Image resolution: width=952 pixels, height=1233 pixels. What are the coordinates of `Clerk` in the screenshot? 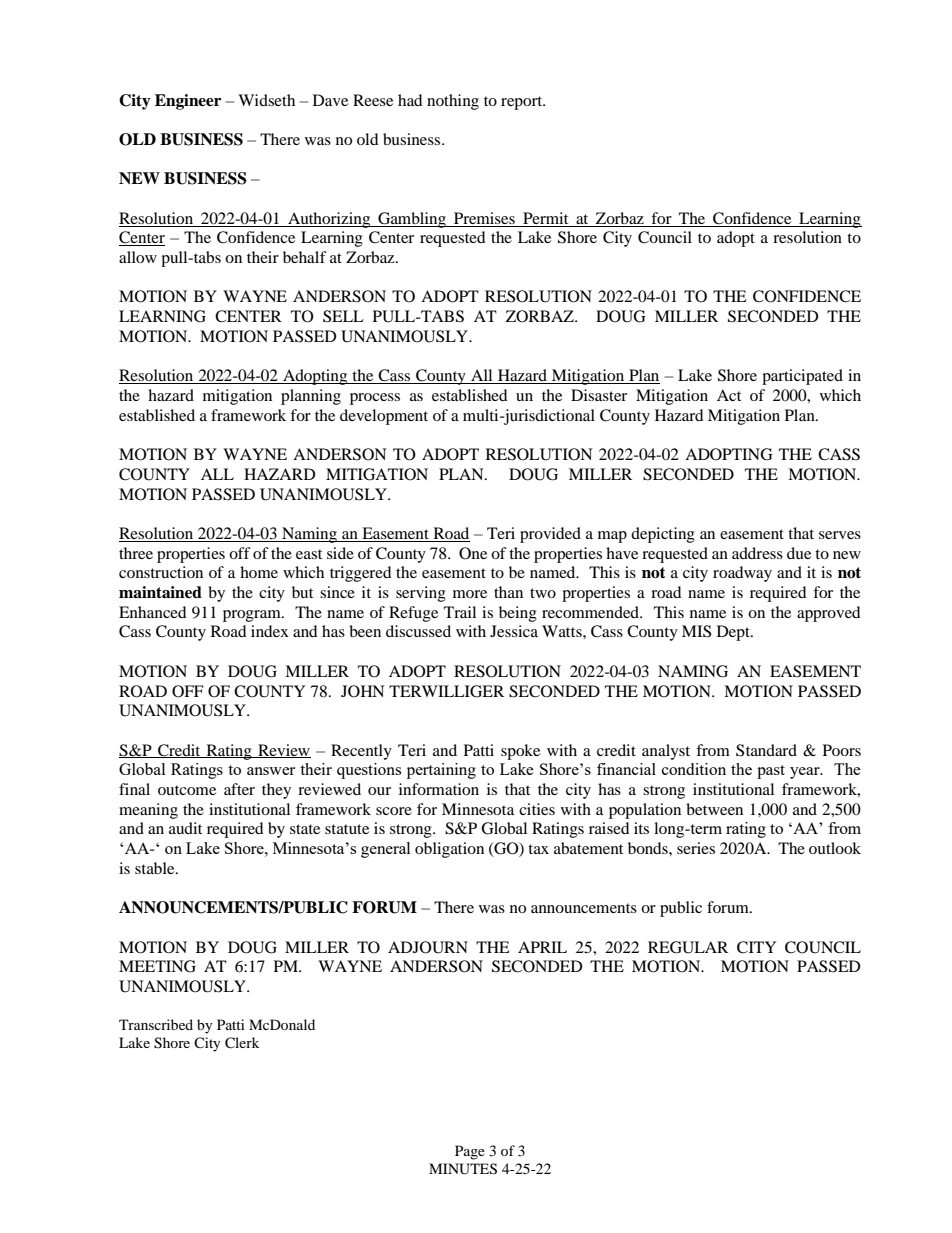 It's located at (242, 1043).
